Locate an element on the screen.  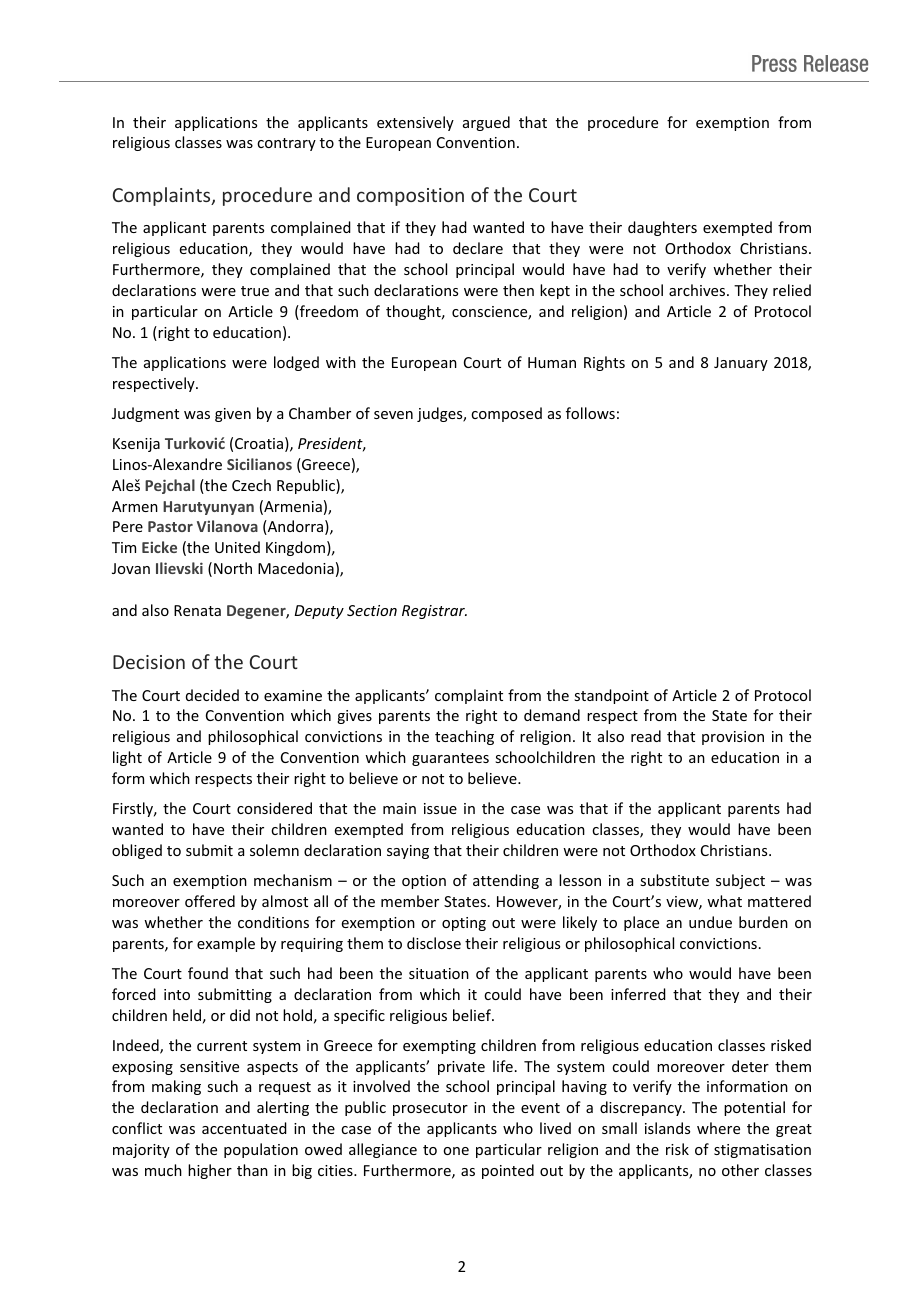
United is located at coordinates (237, 547).
